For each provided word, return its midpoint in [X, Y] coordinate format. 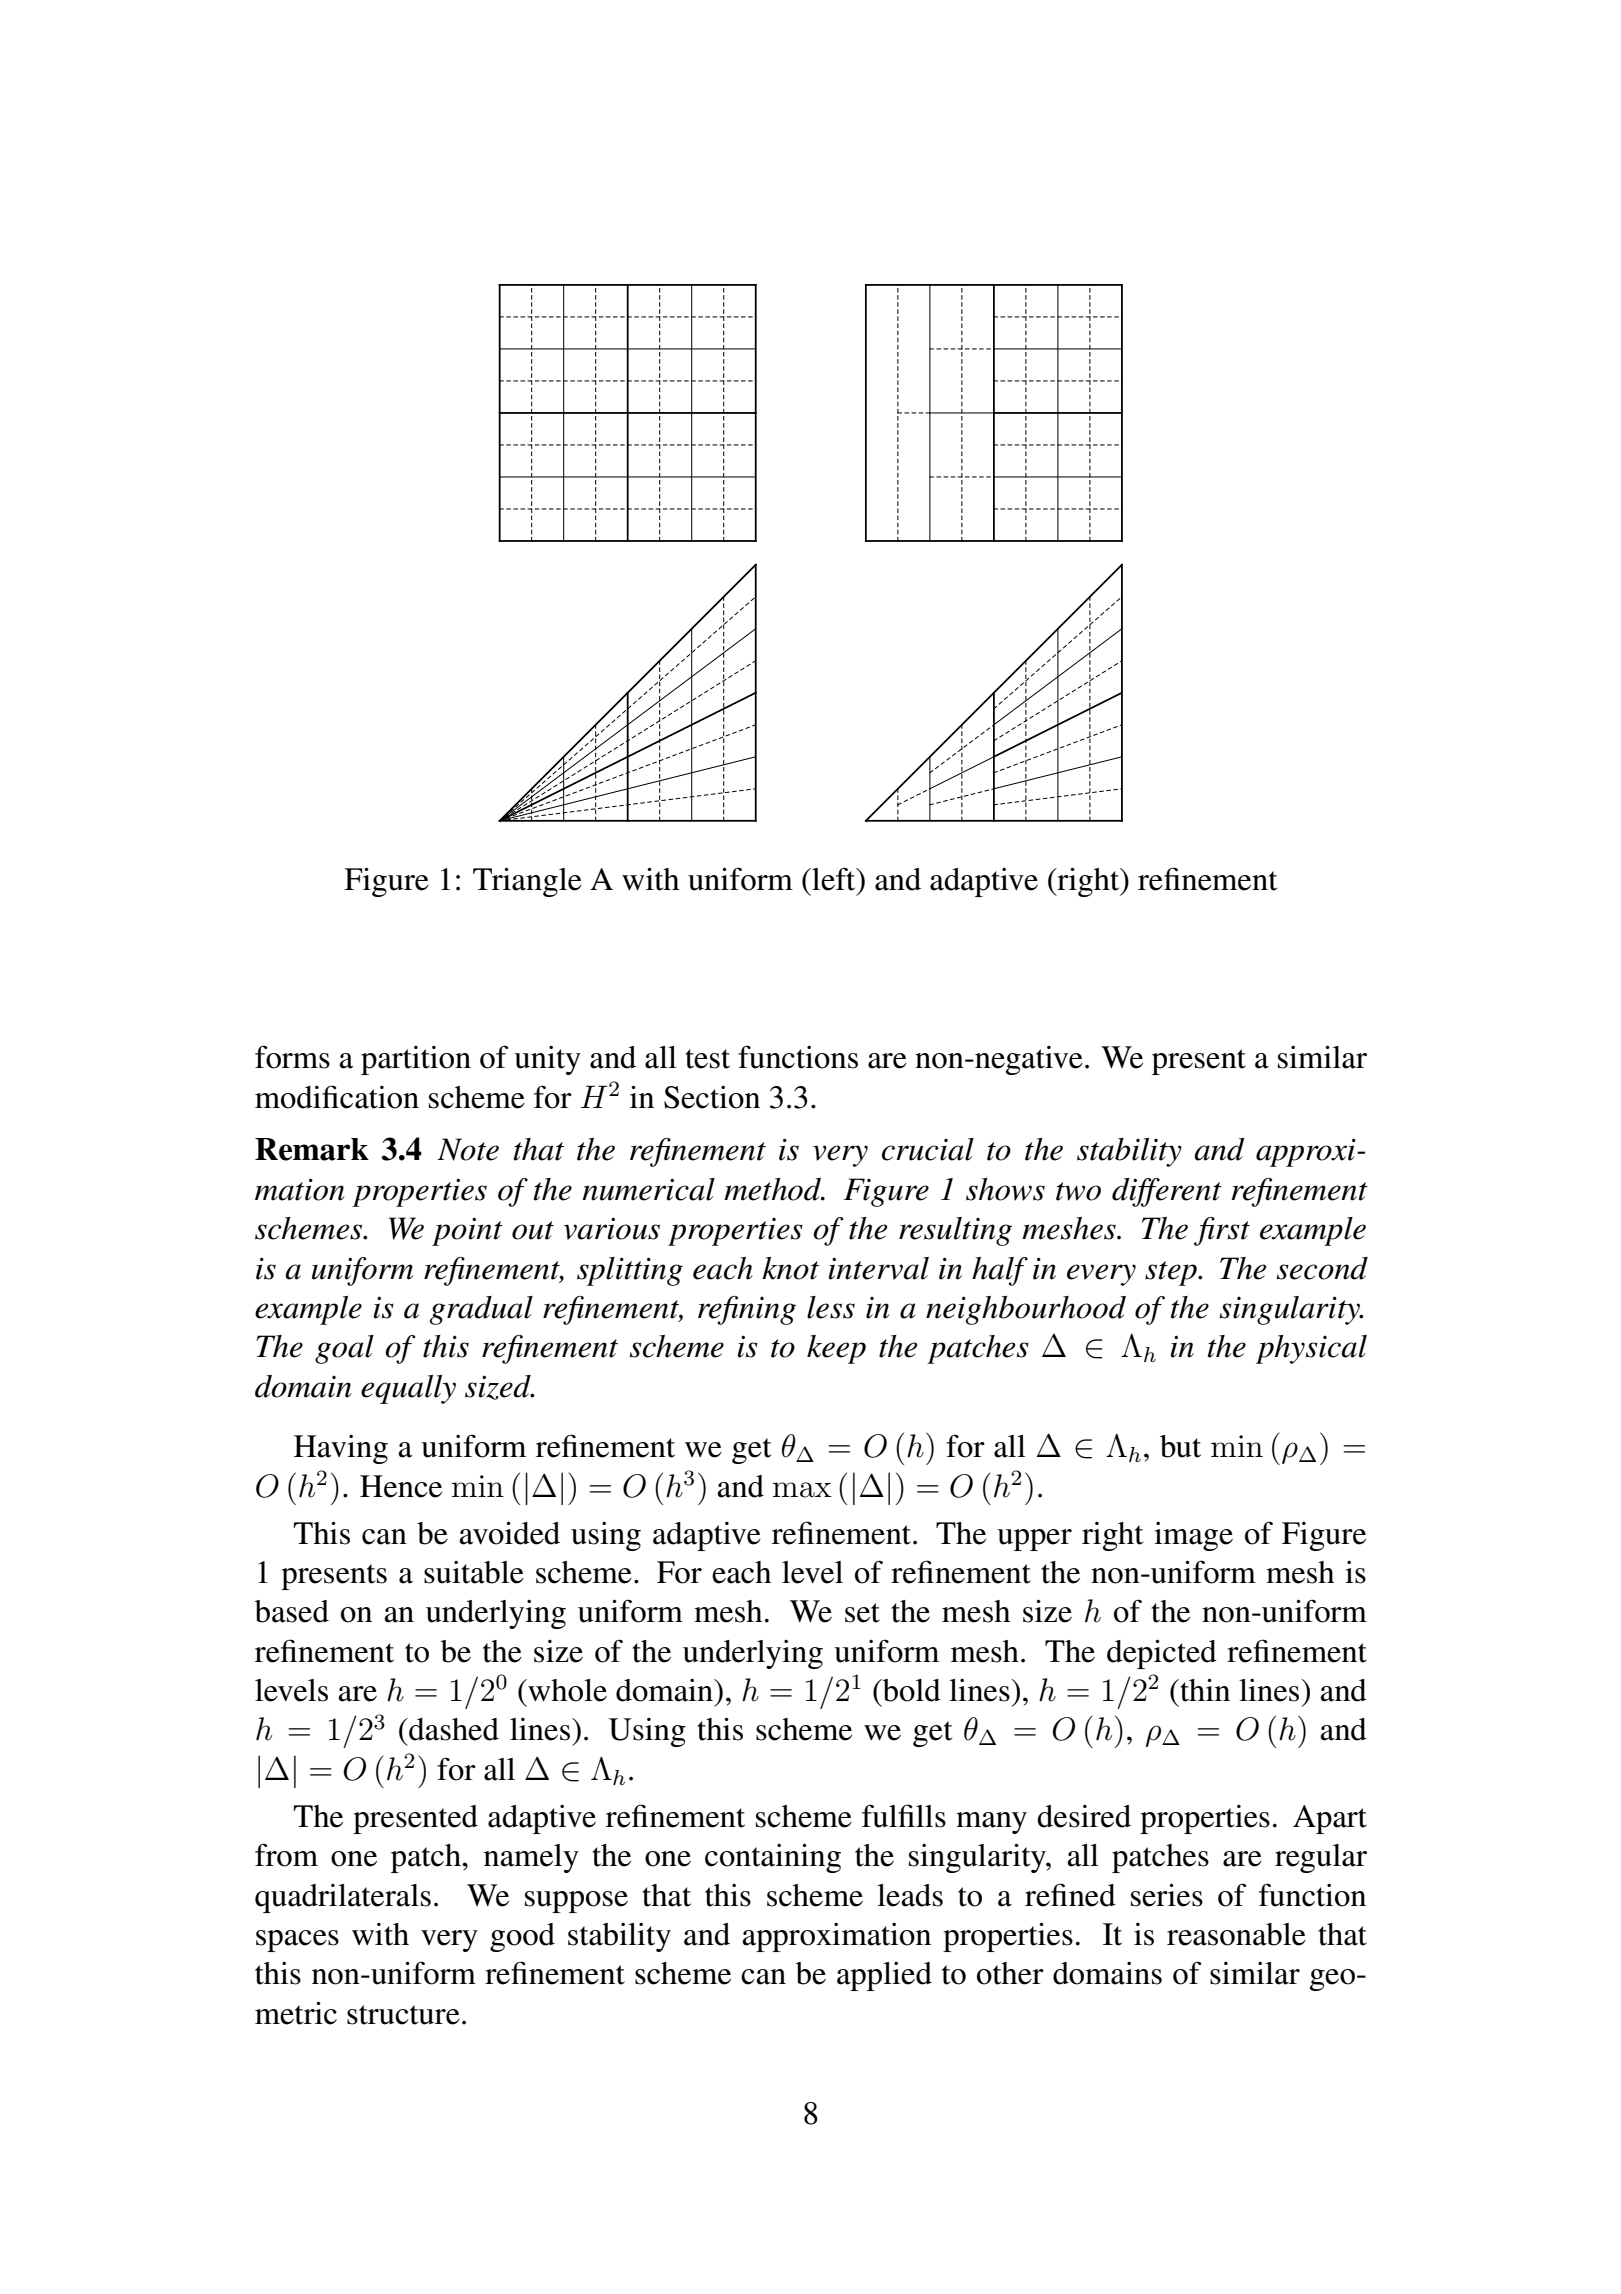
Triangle [527, 882]
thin [1204, 1690]
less [831, 1307]
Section [712, 1097]
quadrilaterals [343, 1898]
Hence [401, 1486]
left [834, 879]
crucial [928, 1149]
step [1172, 1273]
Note [468, 1149]
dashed [453, 1729]
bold [911, 1690]
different [1167, 1192]
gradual [481, 1310]
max [802, 1490]
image [1193, 1536]
